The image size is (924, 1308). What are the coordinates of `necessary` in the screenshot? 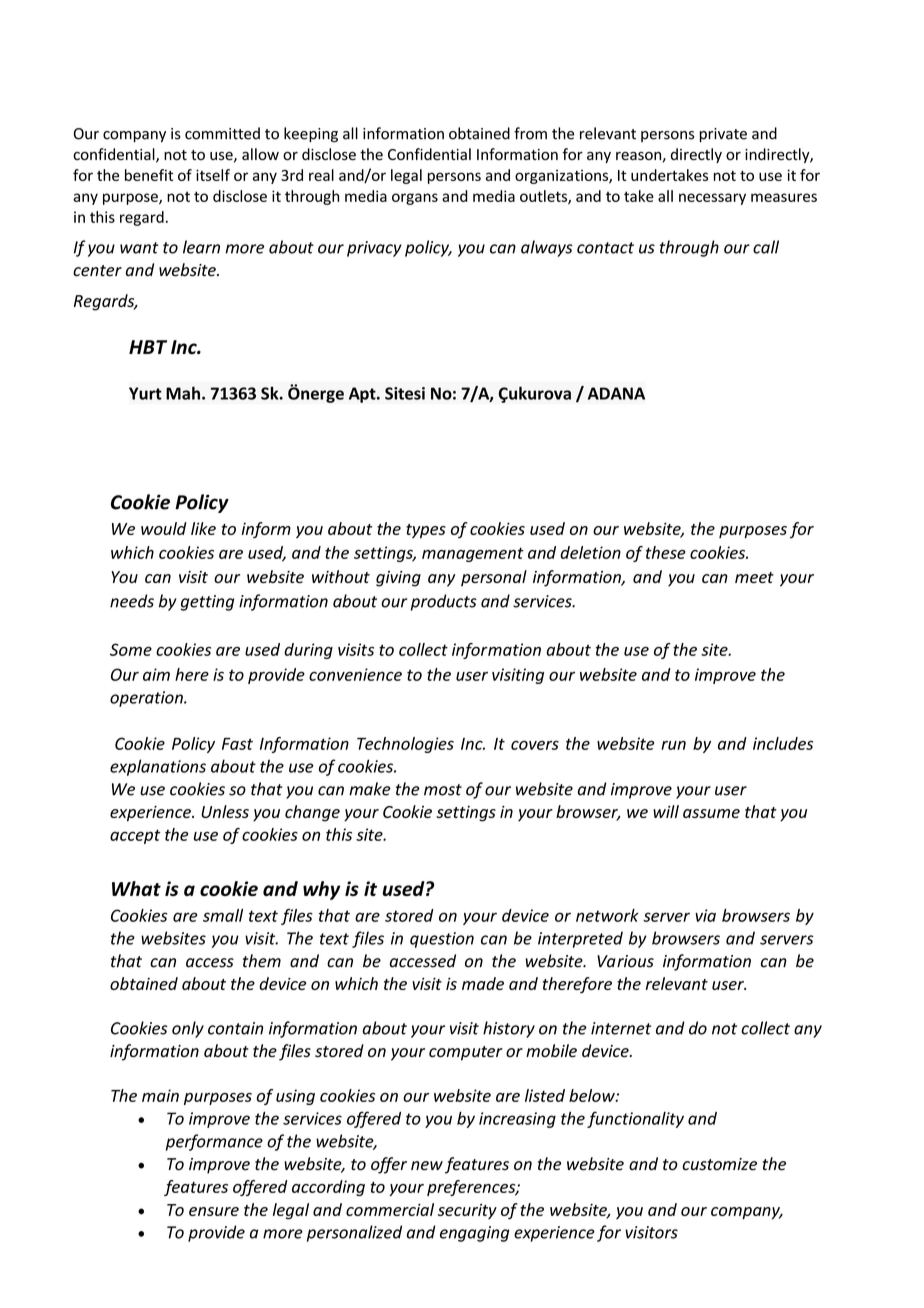 It's located at (712, 199).
